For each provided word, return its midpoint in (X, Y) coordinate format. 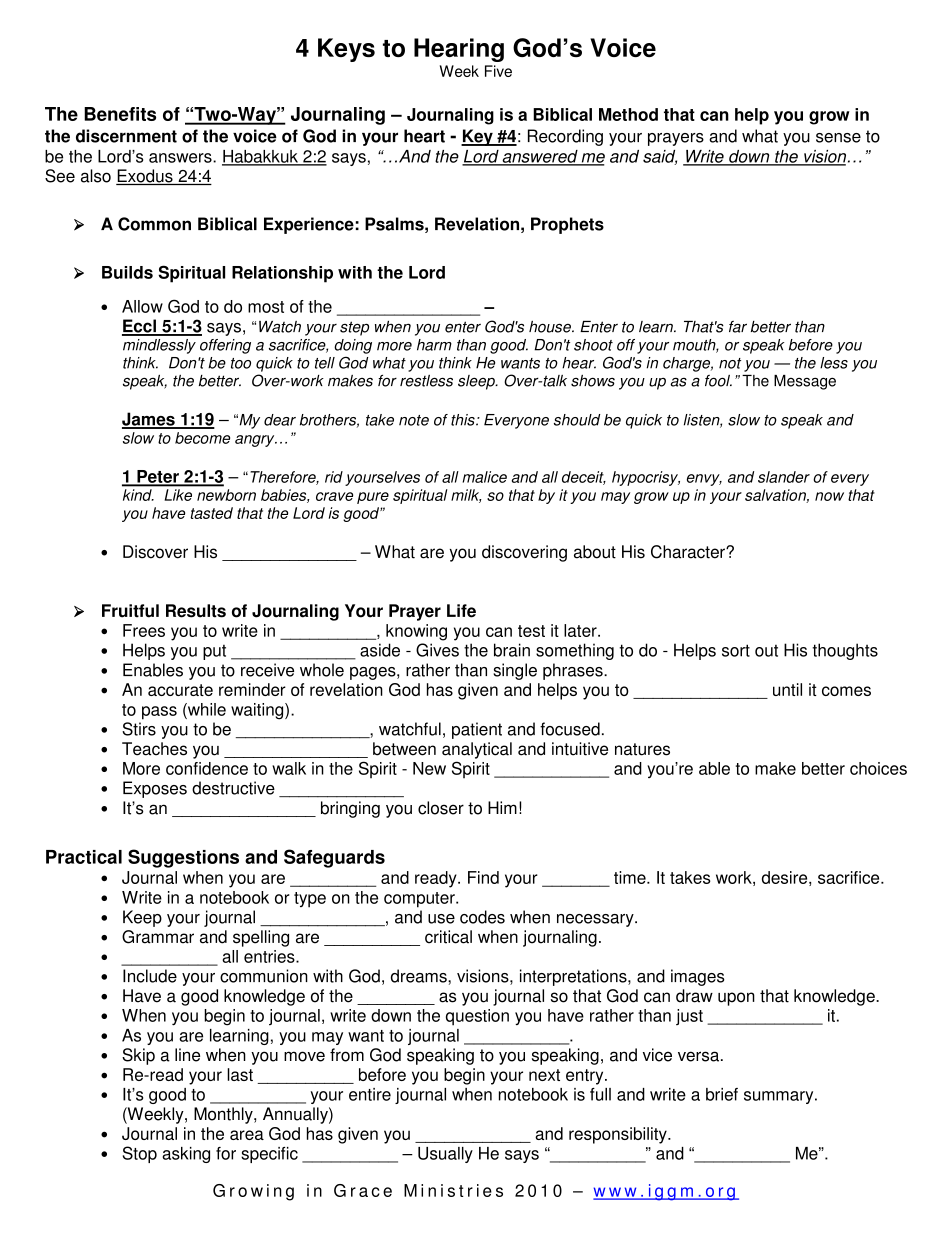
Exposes (155, 789)
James (149, 420)
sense (838, 138)
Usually (445, 1155)
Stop (140, 1154)
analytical (477, 750)
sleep (477, 382)
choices (878, 768)
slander (784, 477)
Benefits (120, 114)
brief (722, 1094)
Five (498, 71)
